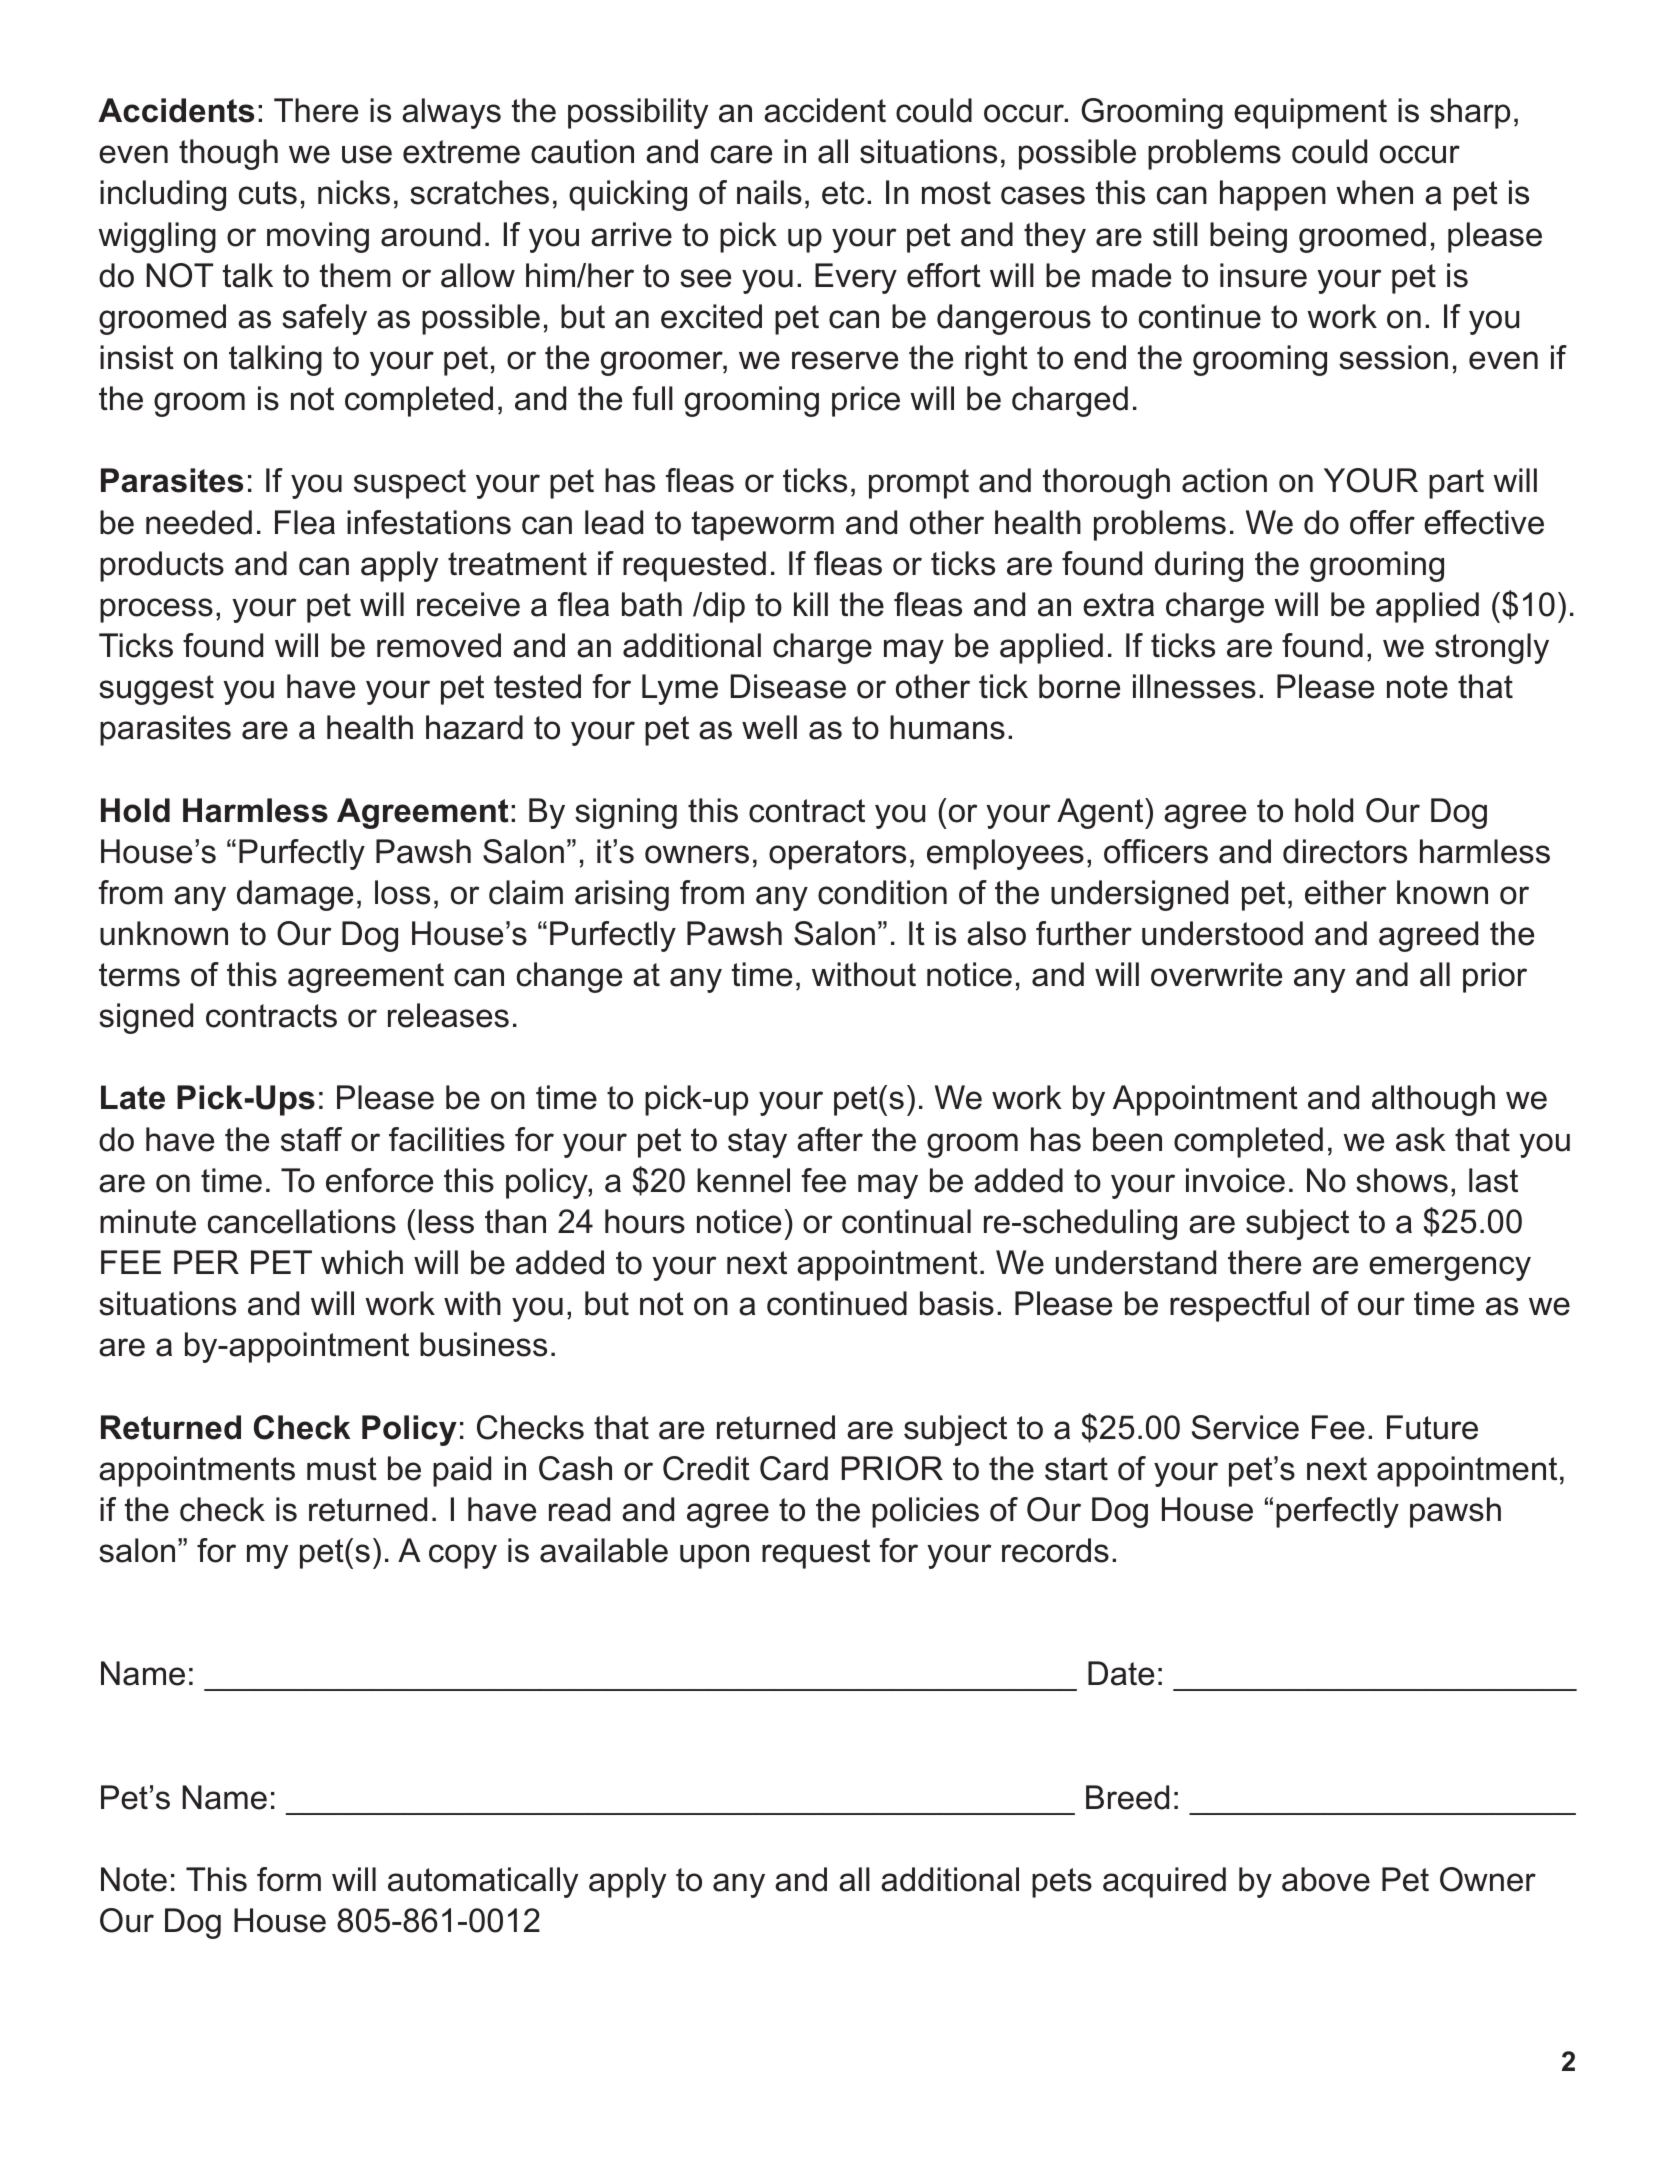 This screenshot has width=1678, height=2172. I want to click on form, so click(289, 1879).
